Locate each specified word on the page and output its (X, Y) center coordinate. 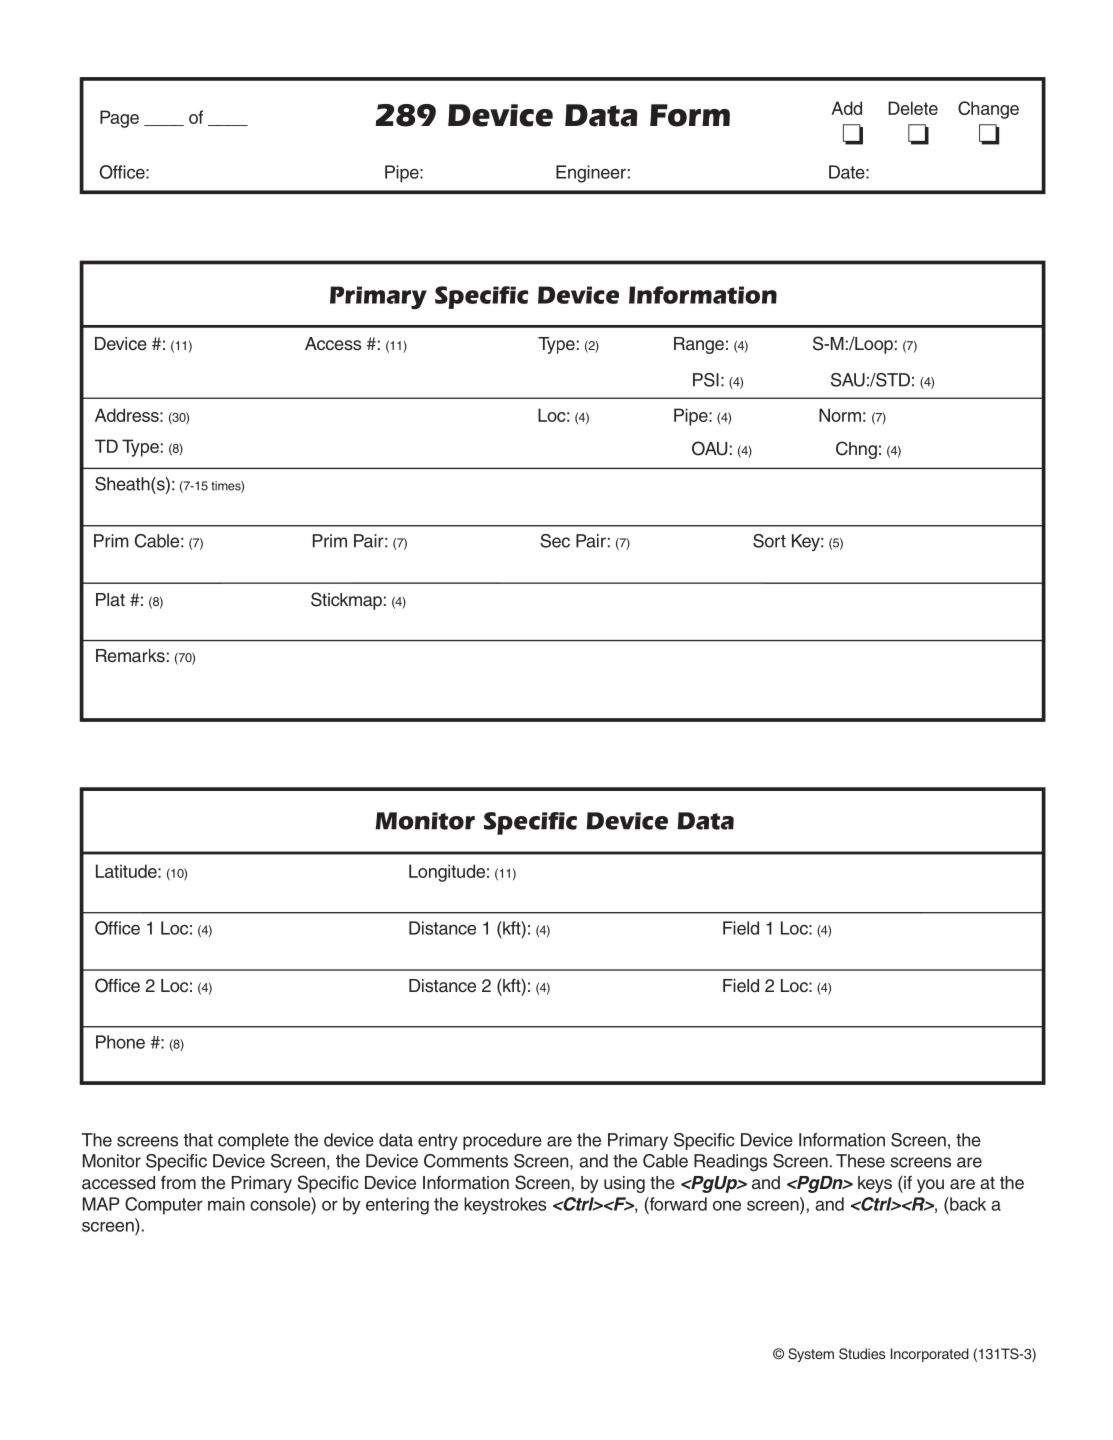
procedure (502, 1141)
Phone (120, 1042)
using (624, 1184)
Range (699, 345)
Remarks (130, 656)
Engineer (591, 174)
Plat (110, 600)
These (860, 1161)
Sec (555, 541)
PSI (706, 380)
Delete (913, 108)
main (226, 1204)
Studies (862, 1354)
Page (119, 119)
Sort (769, 541)
